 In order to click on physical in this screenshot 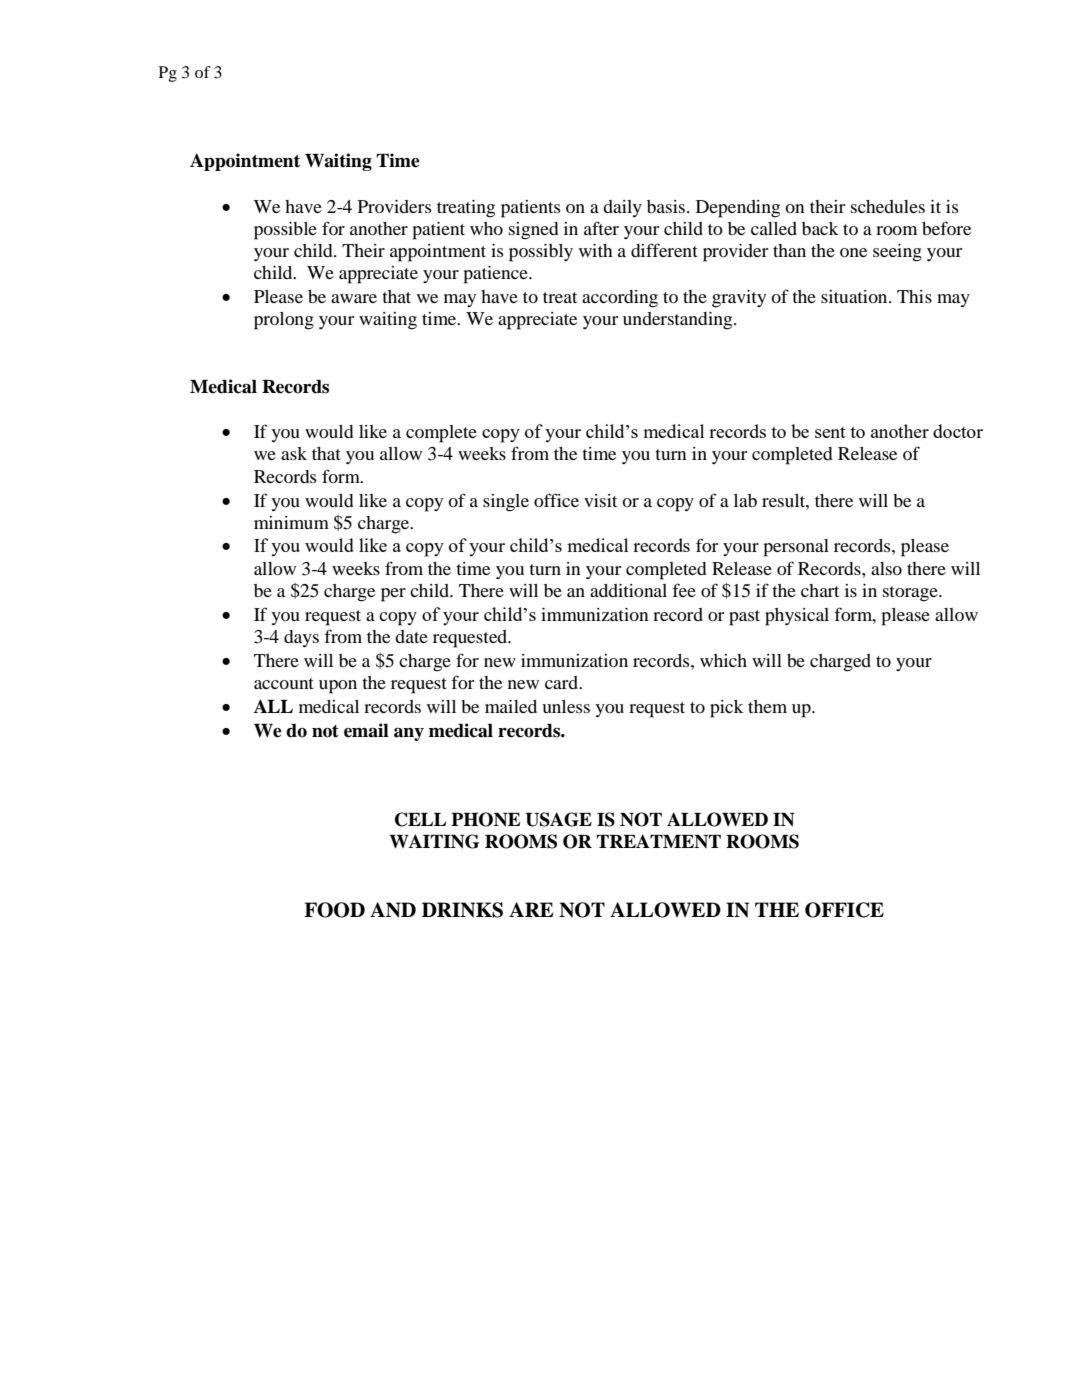, I will do `click(797, 617)`.
